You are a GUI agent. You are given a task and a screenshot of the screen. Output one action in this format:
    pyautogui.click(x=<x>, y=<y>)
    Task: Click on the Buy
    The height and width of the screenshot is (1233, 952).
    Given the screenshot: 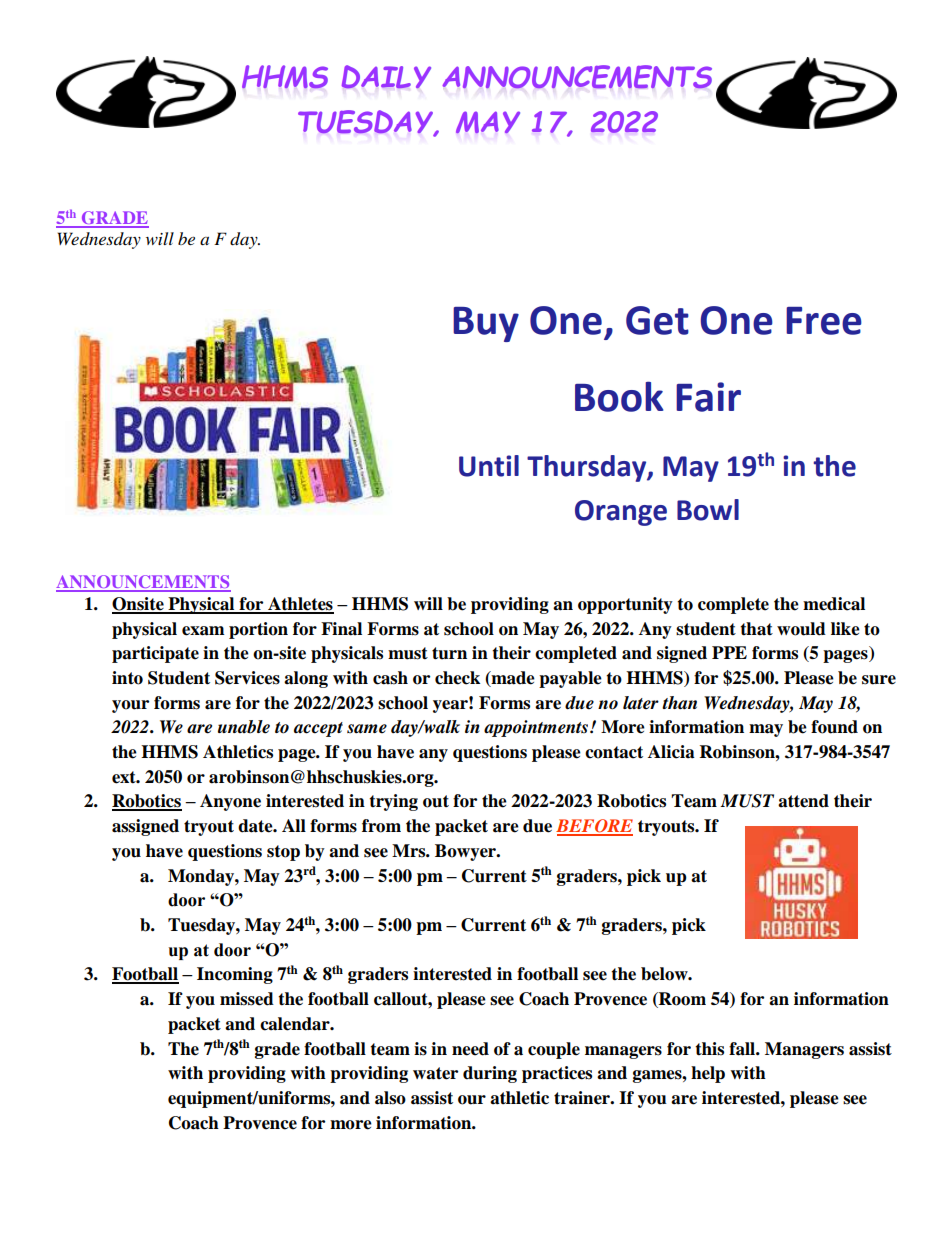 What is the action you would take?
    pyautogui.click(x=486, y=324)
